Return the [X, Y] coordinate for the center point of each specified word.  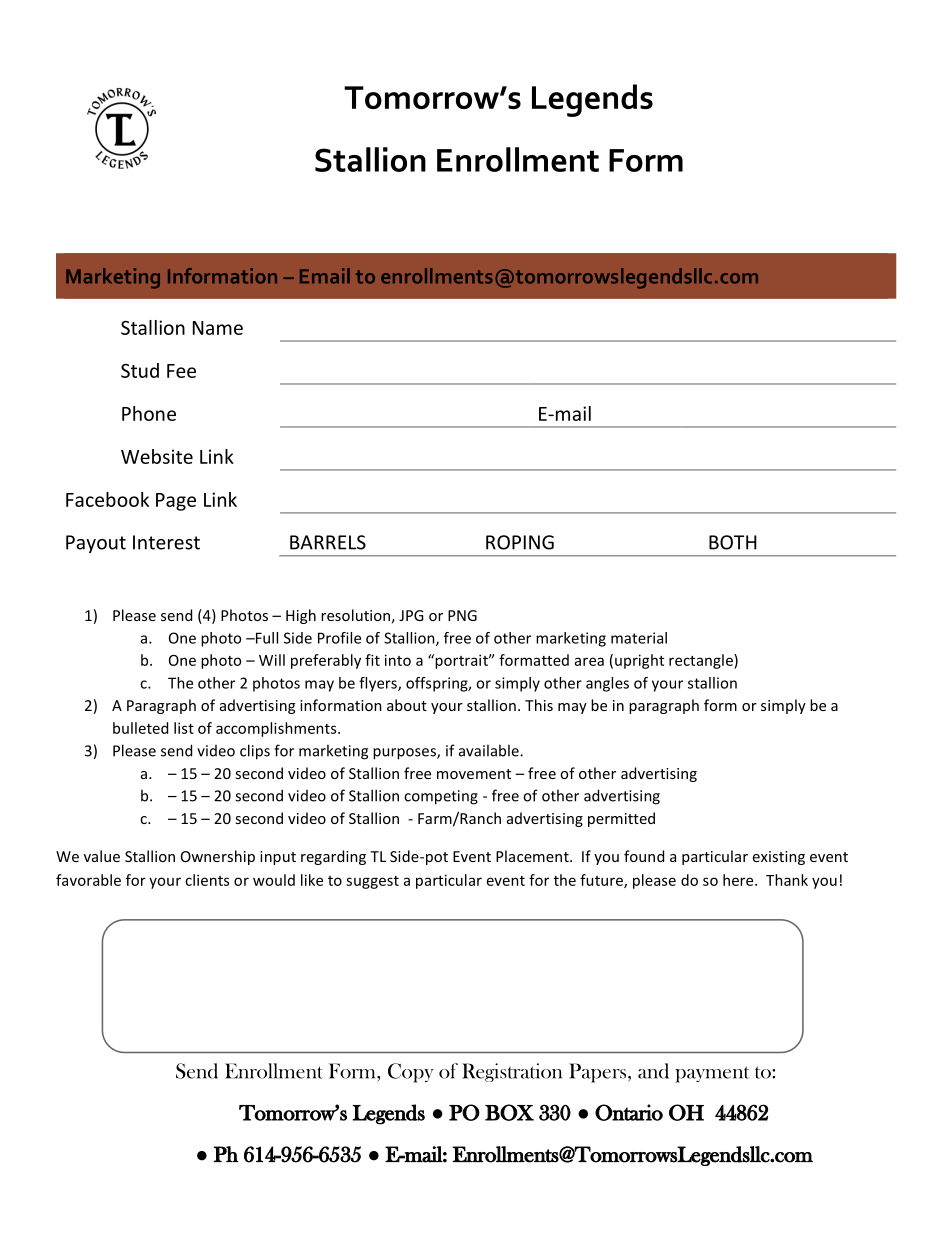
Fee [181, 371]
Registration [512, 1072]
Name [218, 328]
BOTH [733, 542]
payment [712, 1074]
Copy [411, 1073]
